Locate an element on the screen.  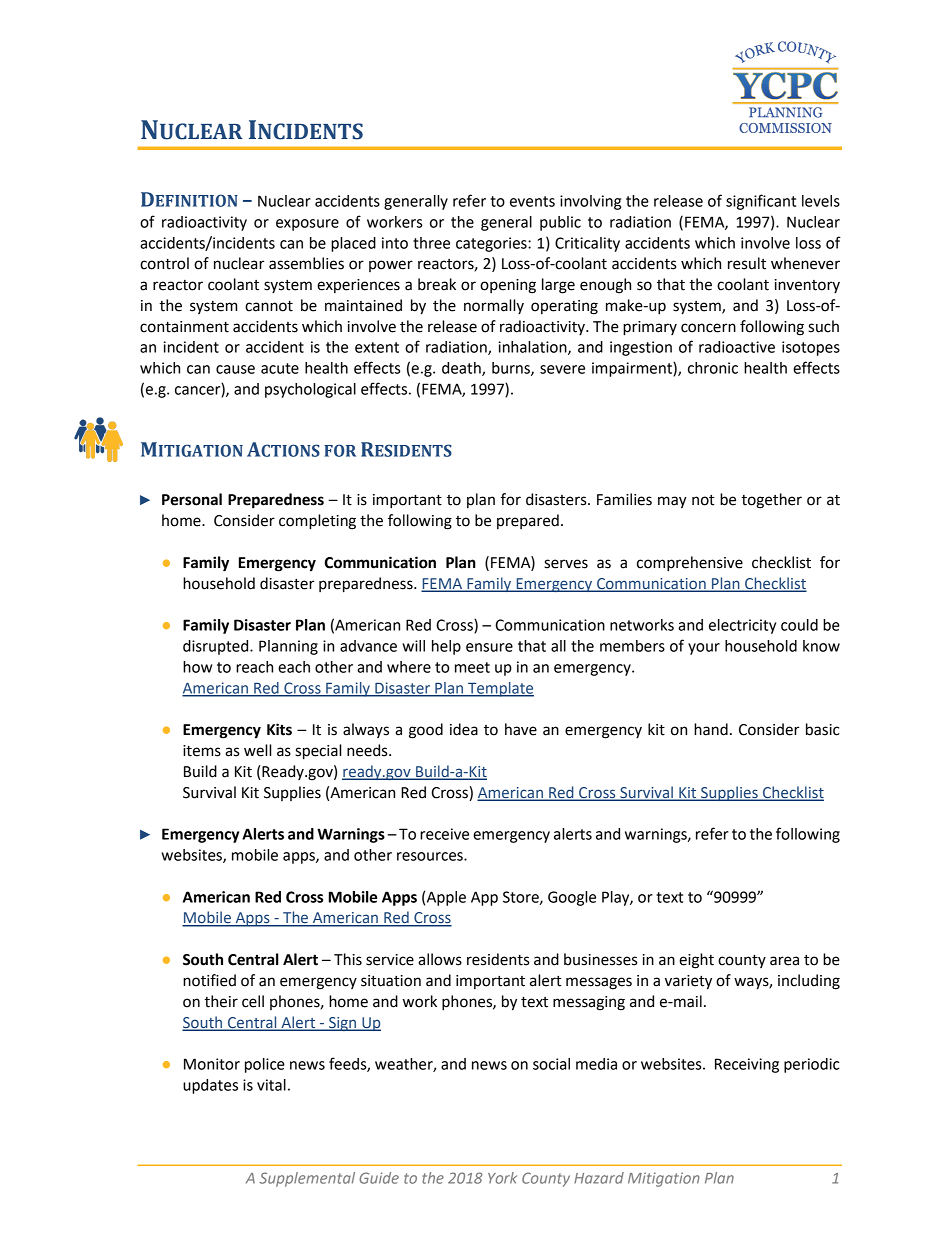
categories is located at coordinates (492, 244).
